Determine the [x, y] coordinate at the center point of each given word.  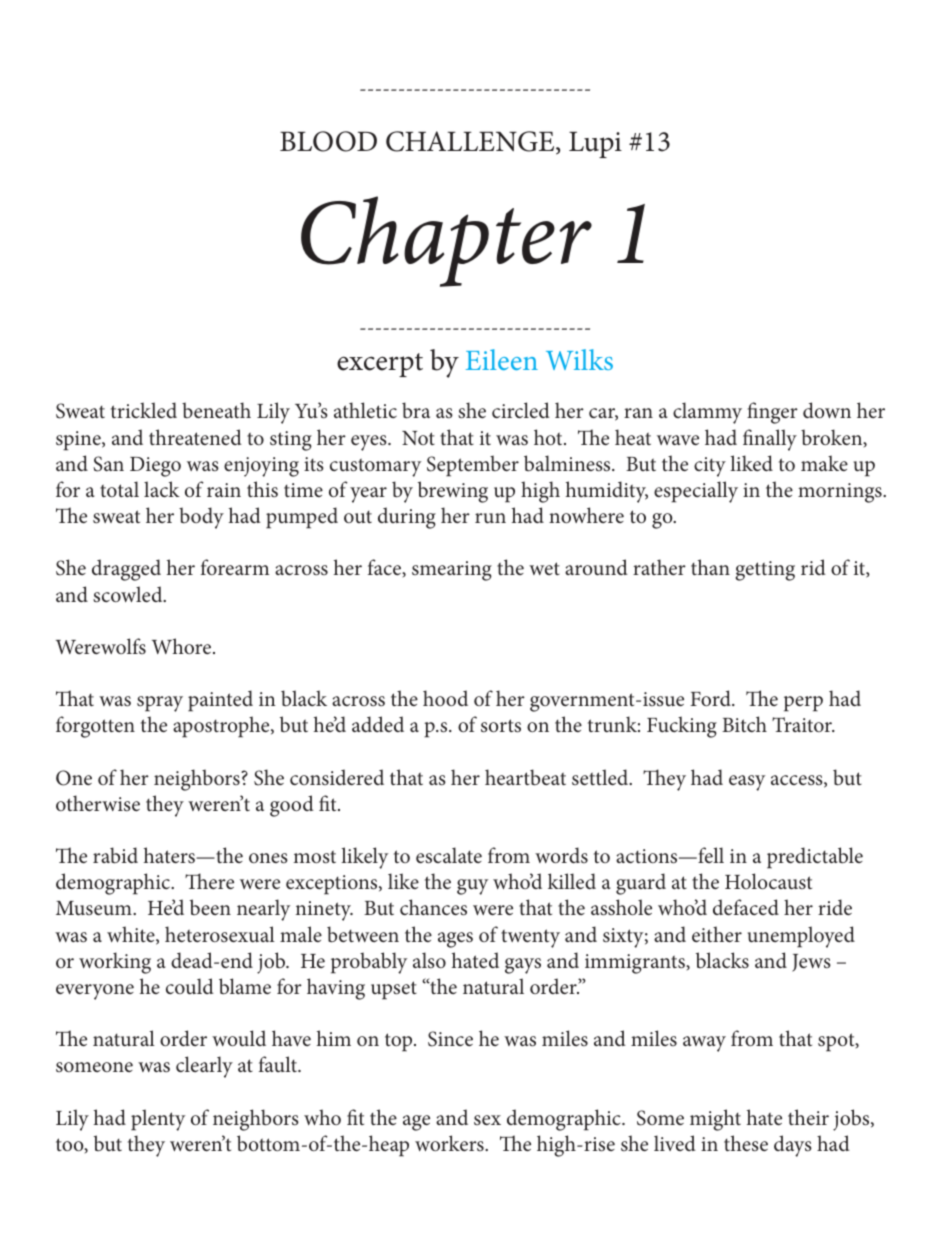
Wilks [579, 359]
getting [765, 571]
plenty [158, 1120]
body [201, 518]
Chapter [446, 241]
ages [455, 940]
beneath [216, 410]
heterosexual [220, 934]
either [717, 934]
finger [772, 413]
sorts [501, 726]
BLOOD [328, 141]
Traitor [803, 724]
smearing [452, 571]
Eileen [502, 359]
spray [160, 704]
